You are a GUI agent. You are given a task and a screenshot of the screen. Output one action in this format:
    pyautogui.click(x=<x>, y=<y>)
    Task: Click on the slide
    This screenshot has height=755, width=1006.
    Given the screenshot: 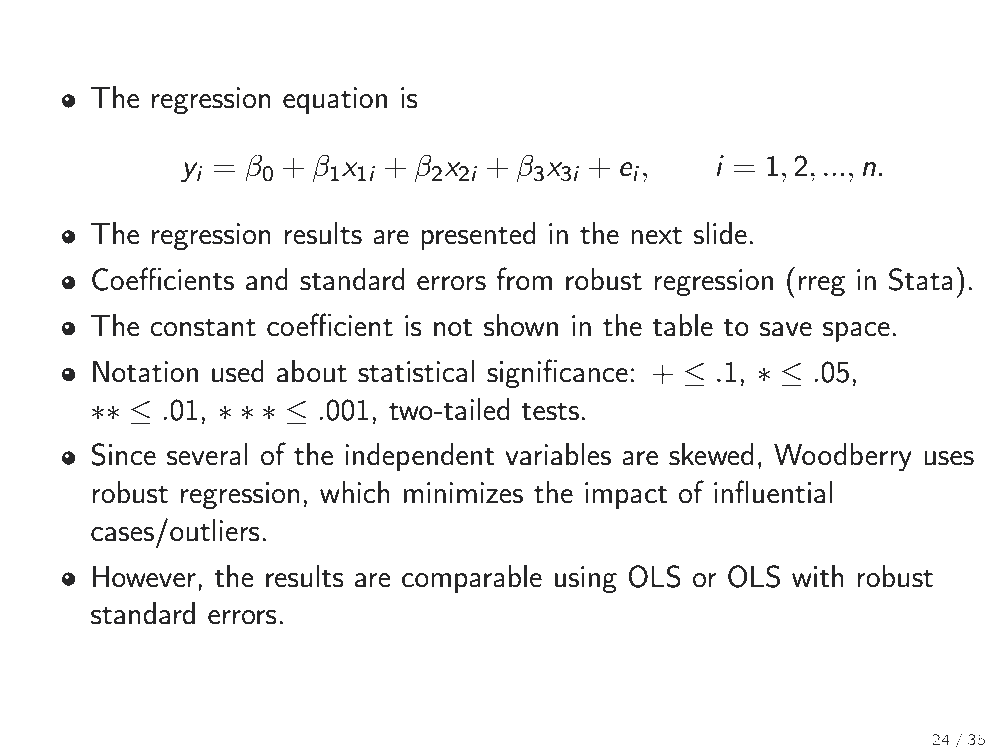 What is the action you would take?
    pyautogui.click(x=720, y=233)
